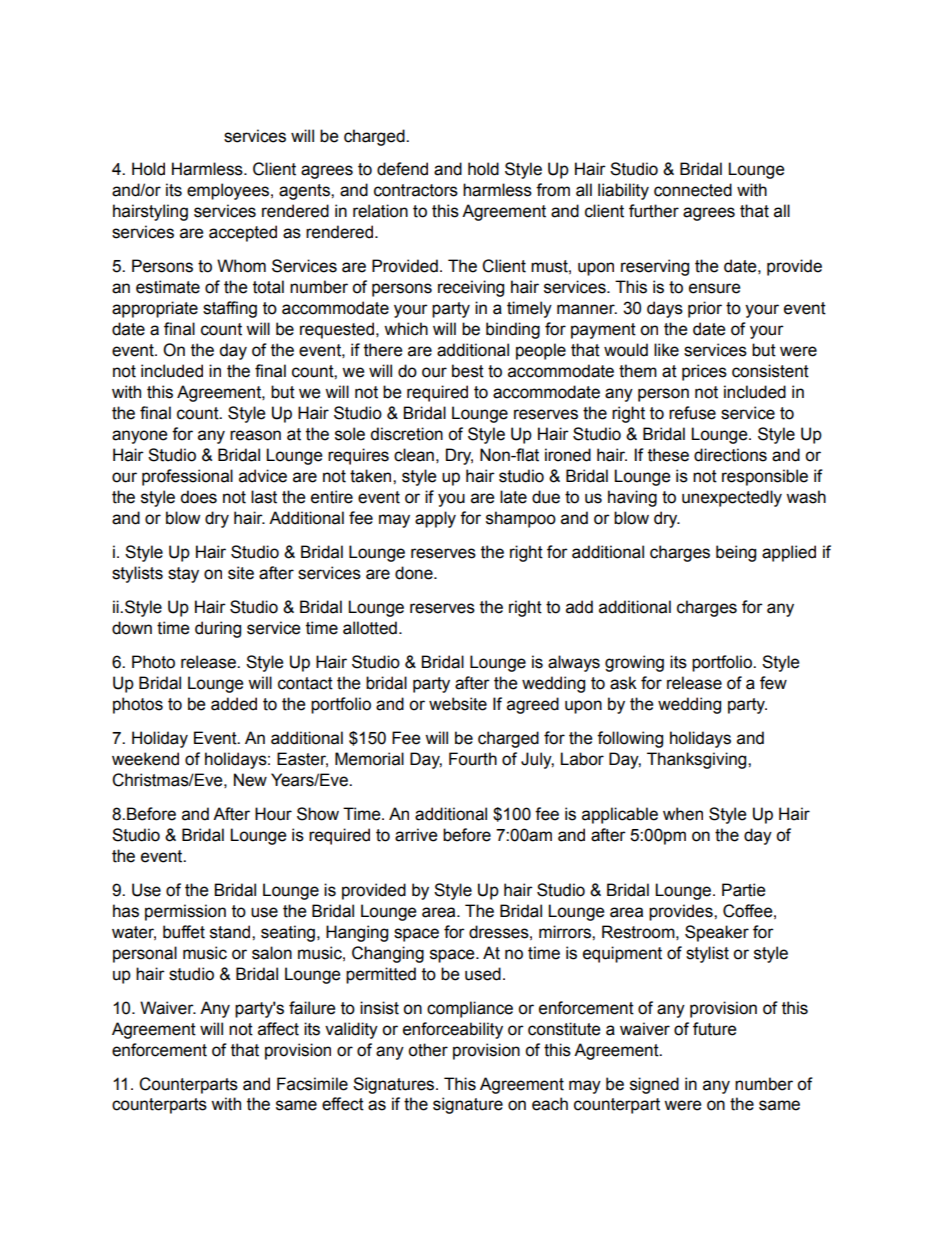  What do you see at coordinates (773, 683) in the screenshot?
I see `few` at bounding box center [773, 683].
